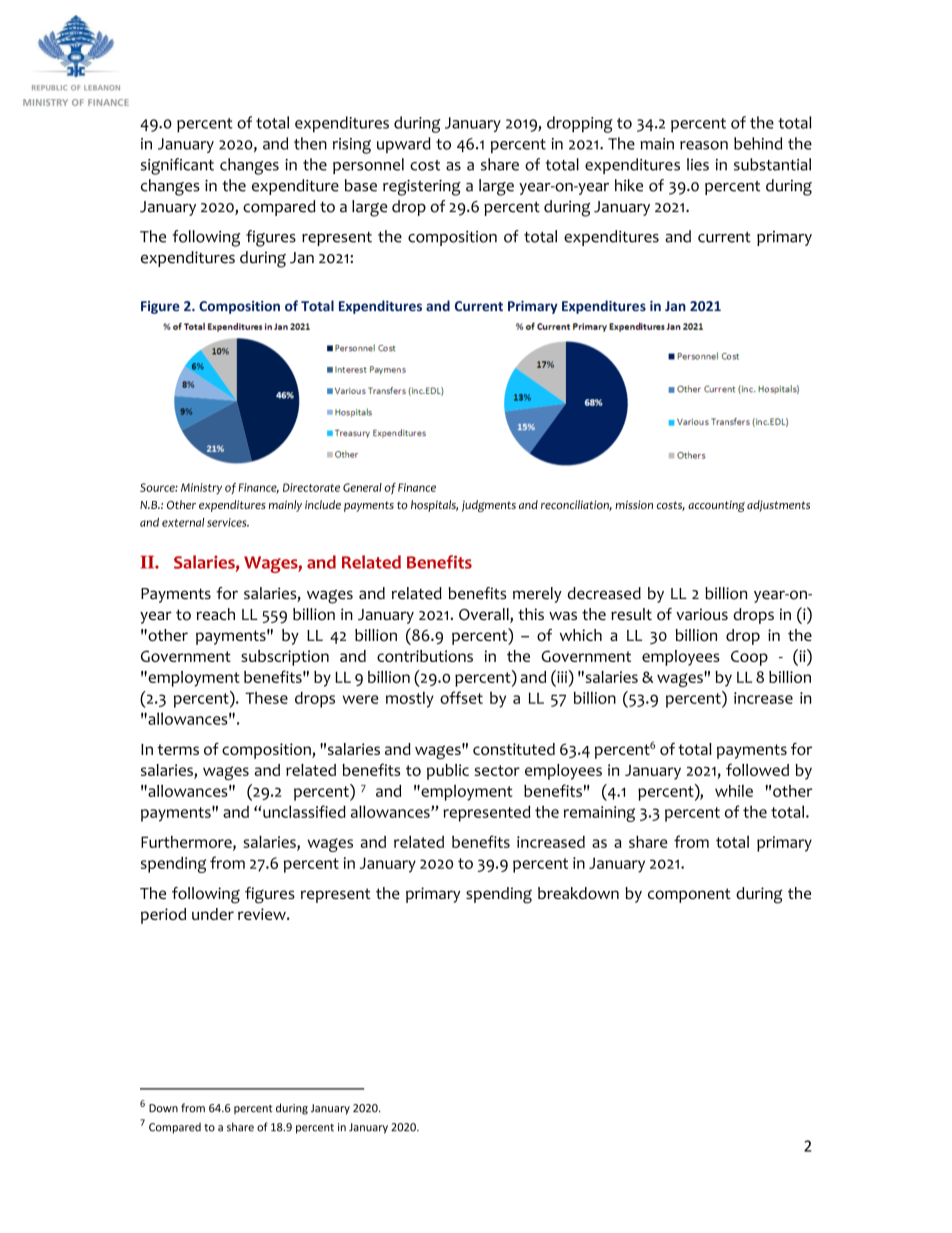  What do you see at coordinates (362, 487) in the page?
I see `General` at bounding box center [362, 487].
